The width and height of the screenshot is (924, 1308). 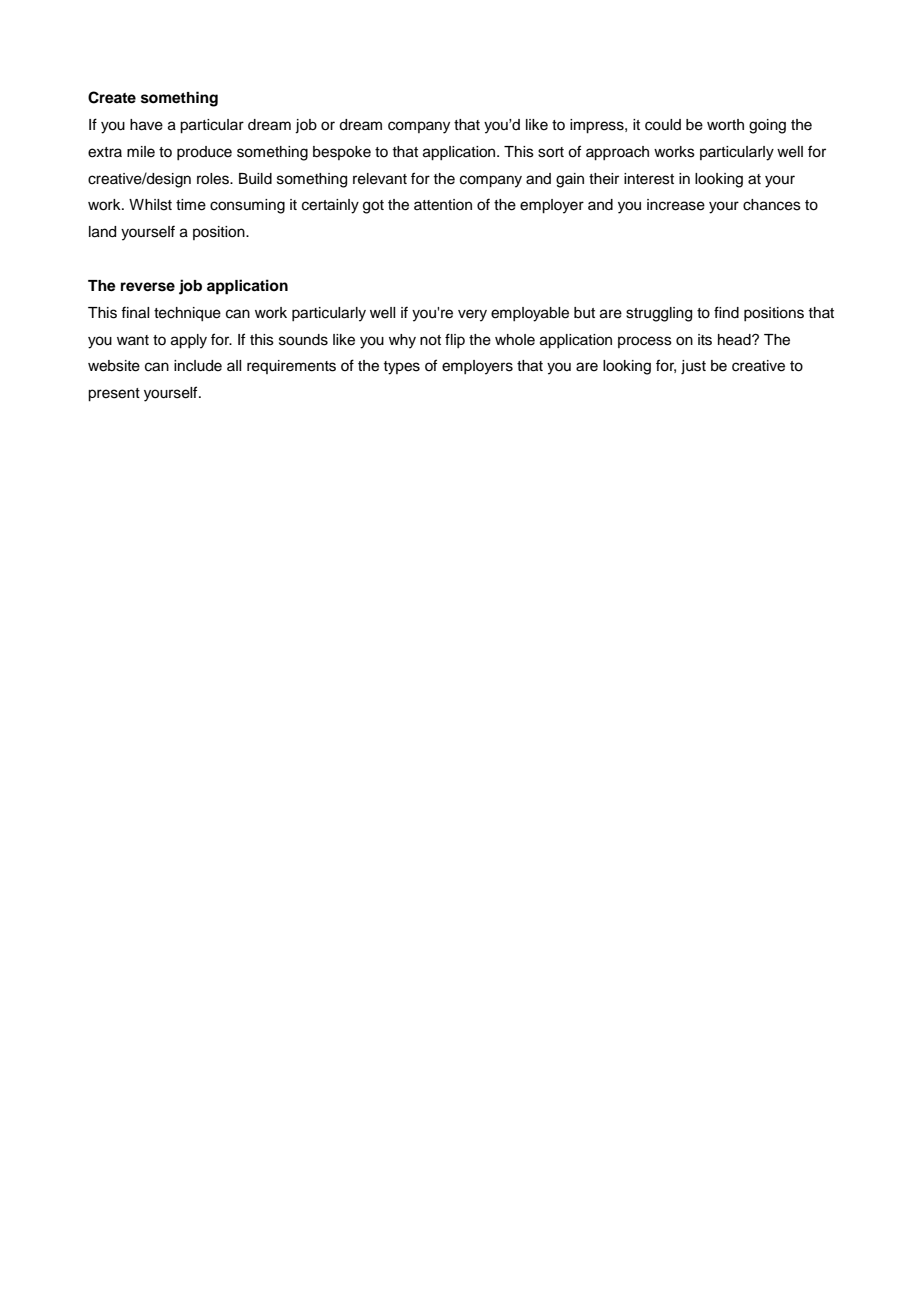 What do you see at coordinates (705, 340) in the screenshot?
I see `its` at bounding box center [705, 340].
